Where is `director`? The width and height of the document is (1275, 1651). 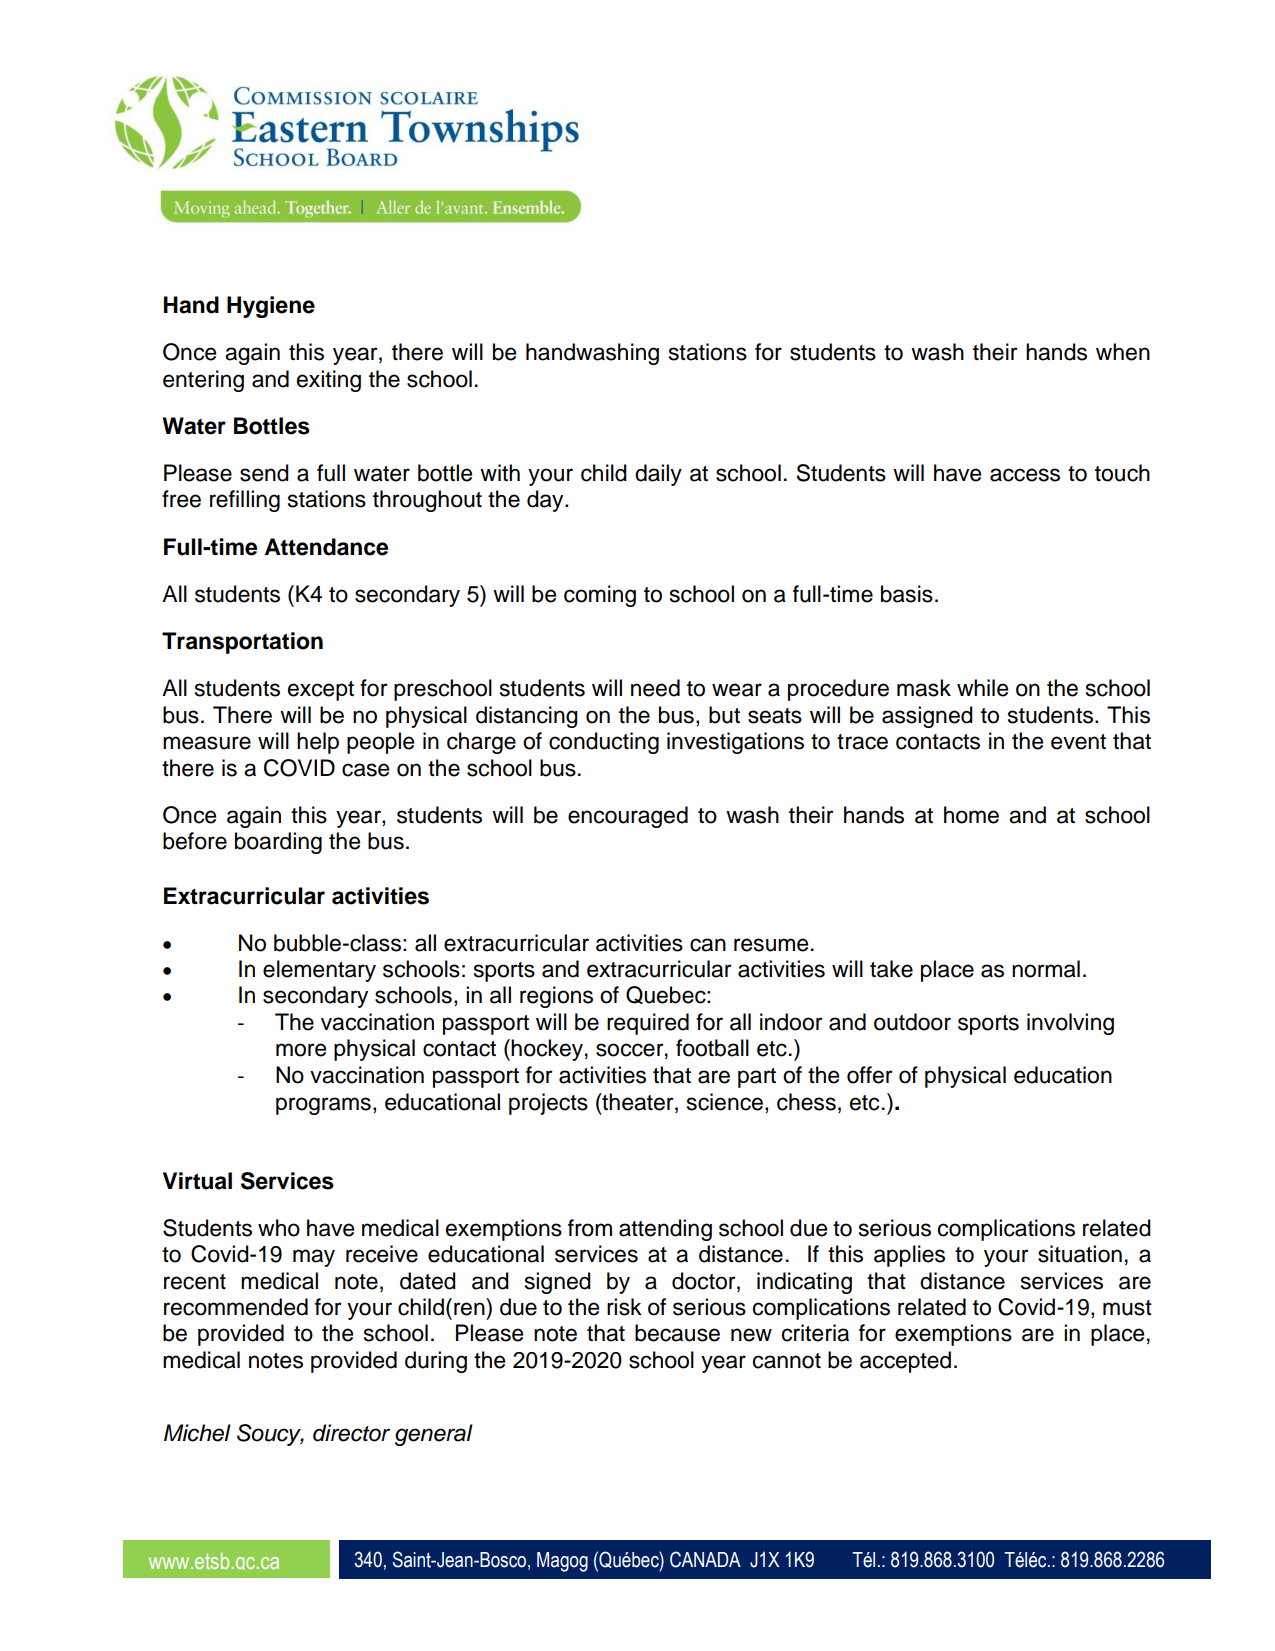
director is located at coordinates (351, 1433).
